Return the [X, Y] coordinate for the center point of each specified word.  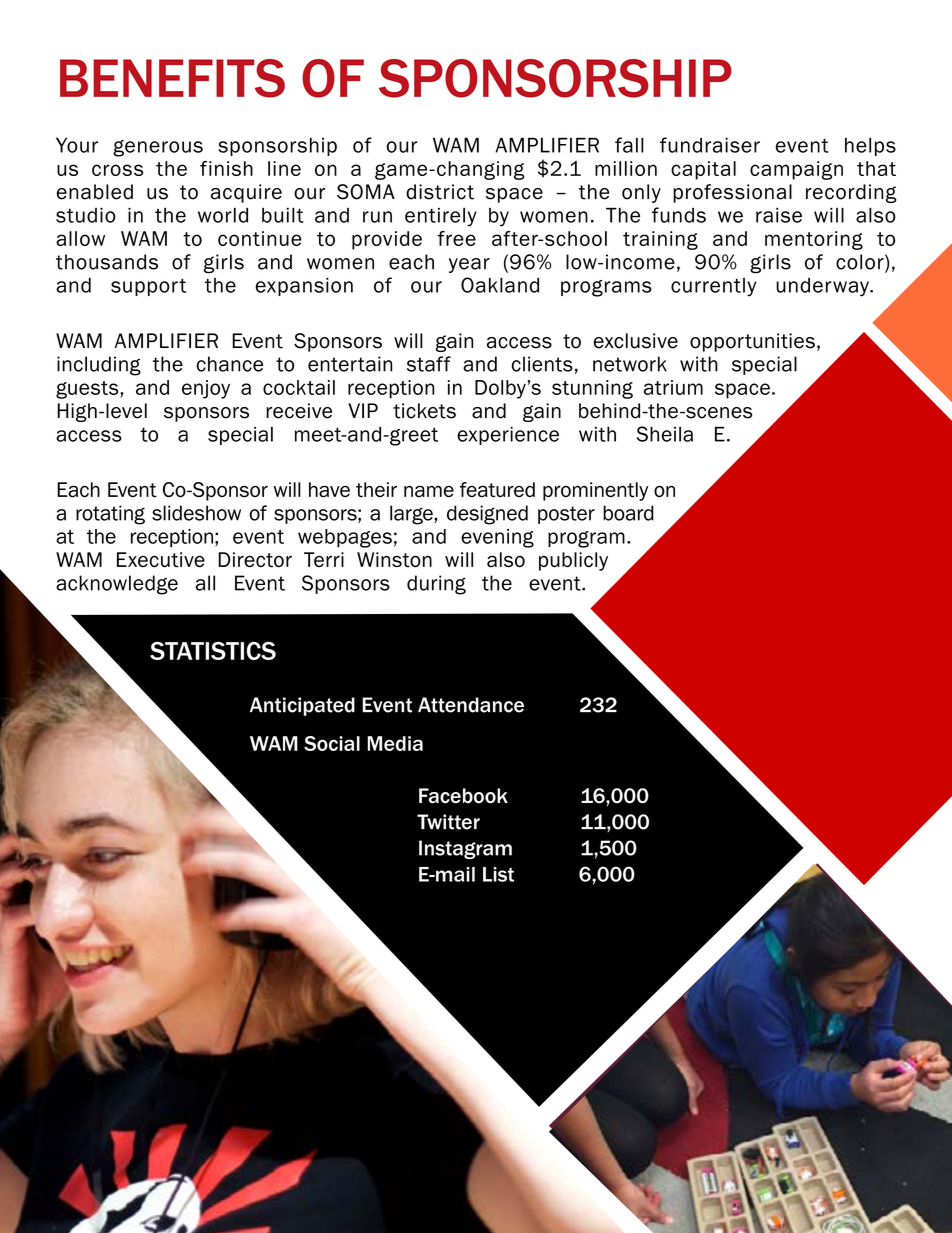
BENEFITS [172, 78]
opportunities [752, 342]
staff [429, 364]
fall [629, 145]
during [436, 585]
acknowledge [117, 585]
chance [230, 364]
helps [870, 146]
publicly [573, 561]
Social [332, 743]
